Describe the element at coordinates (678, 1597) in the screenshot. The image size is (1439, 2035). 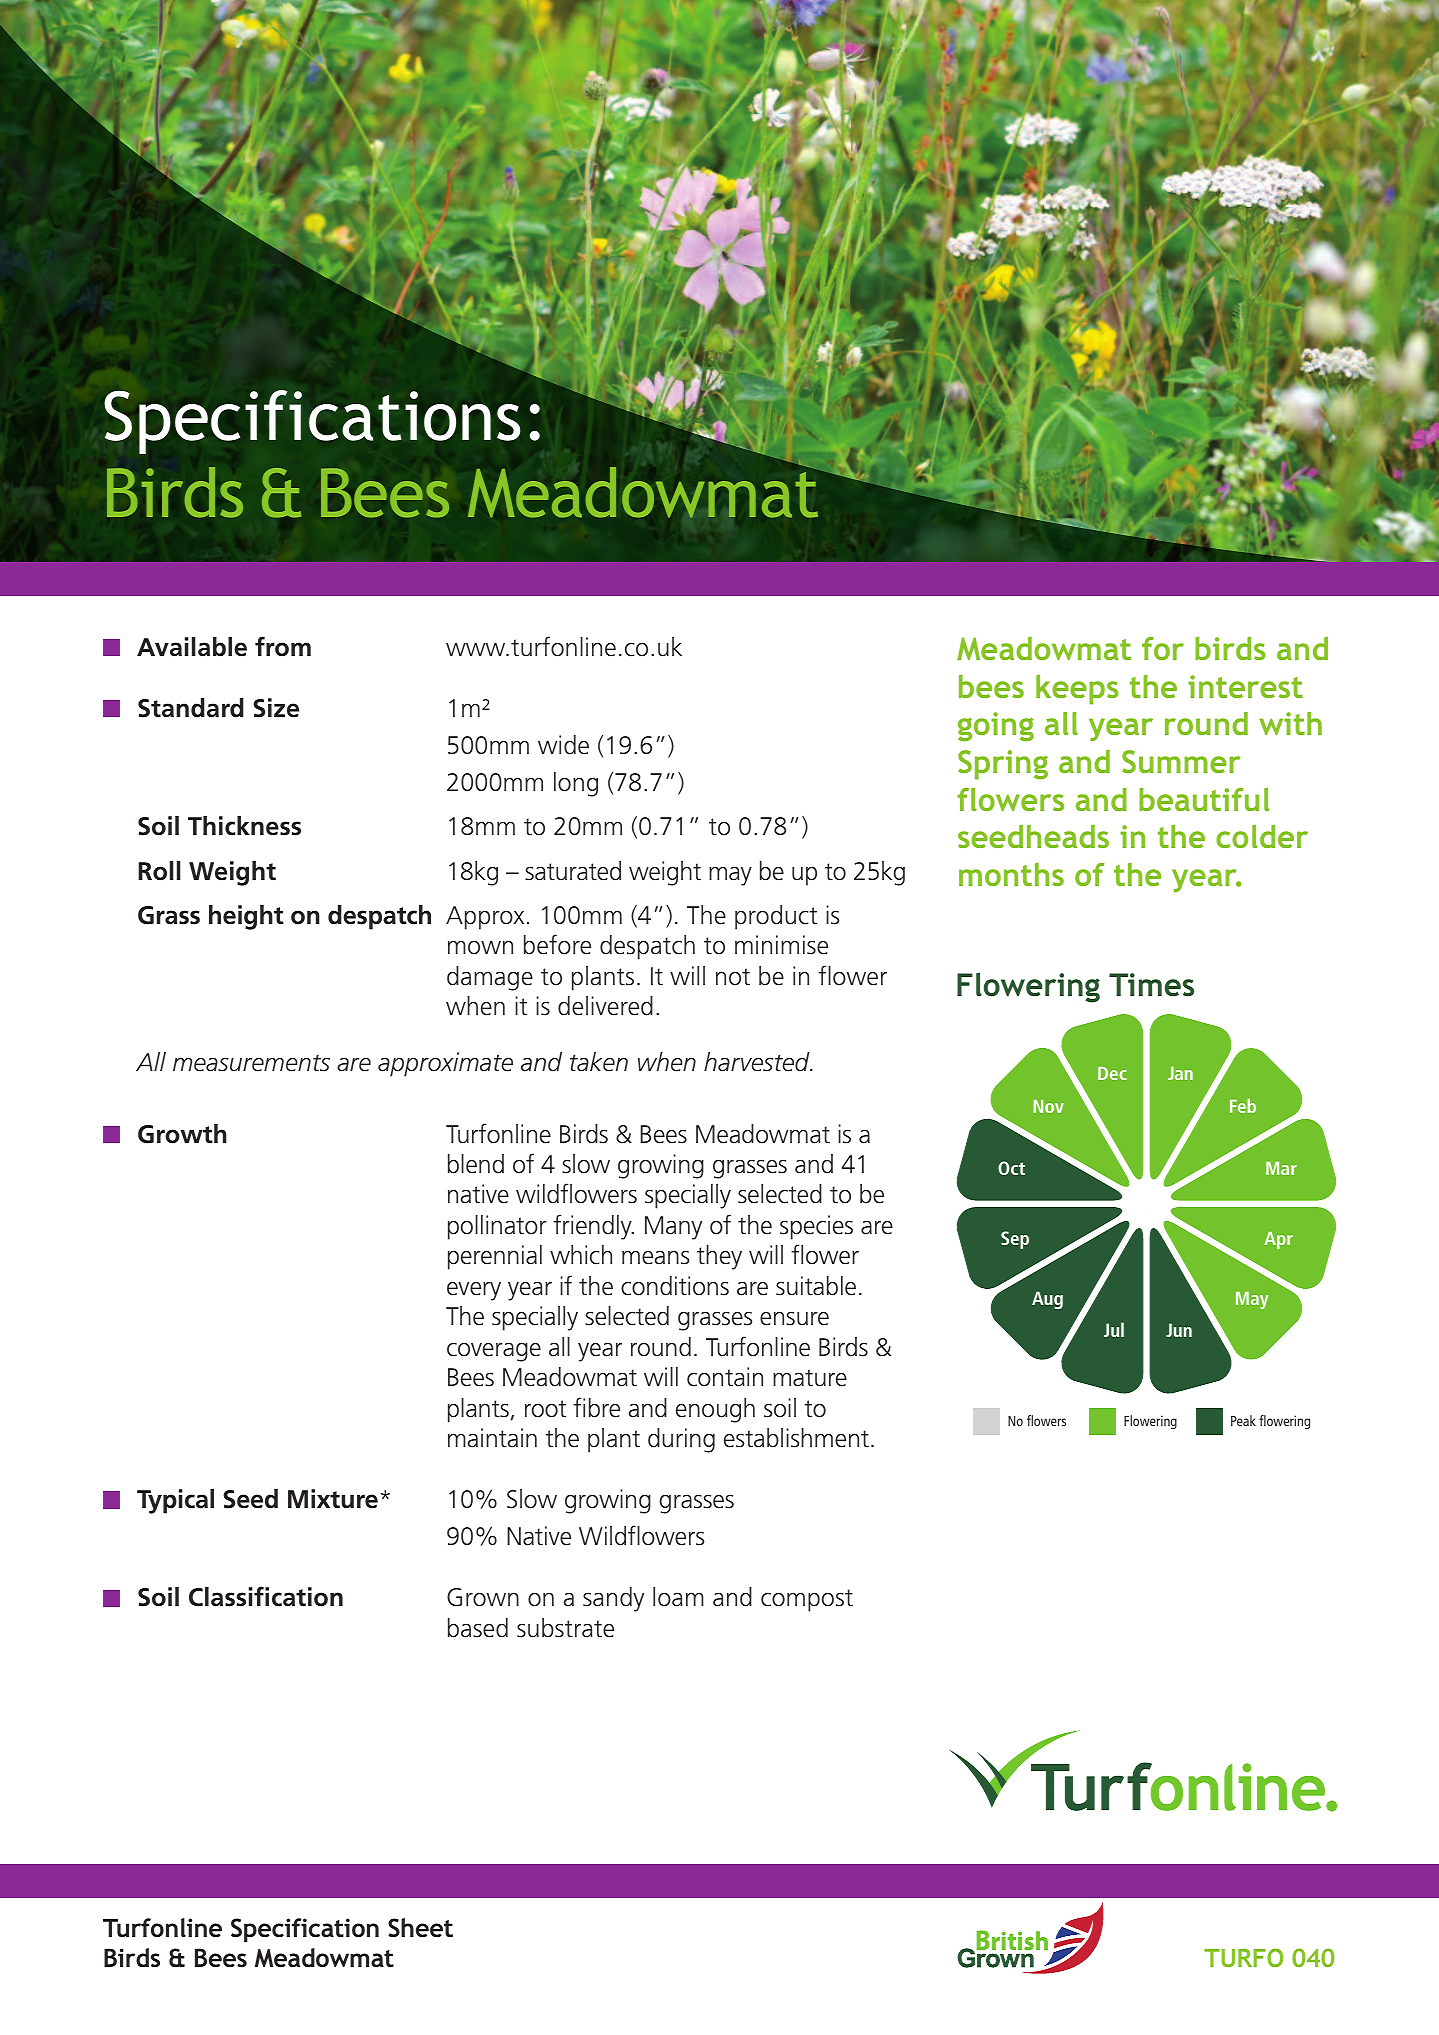
I see `loam` at that location.
